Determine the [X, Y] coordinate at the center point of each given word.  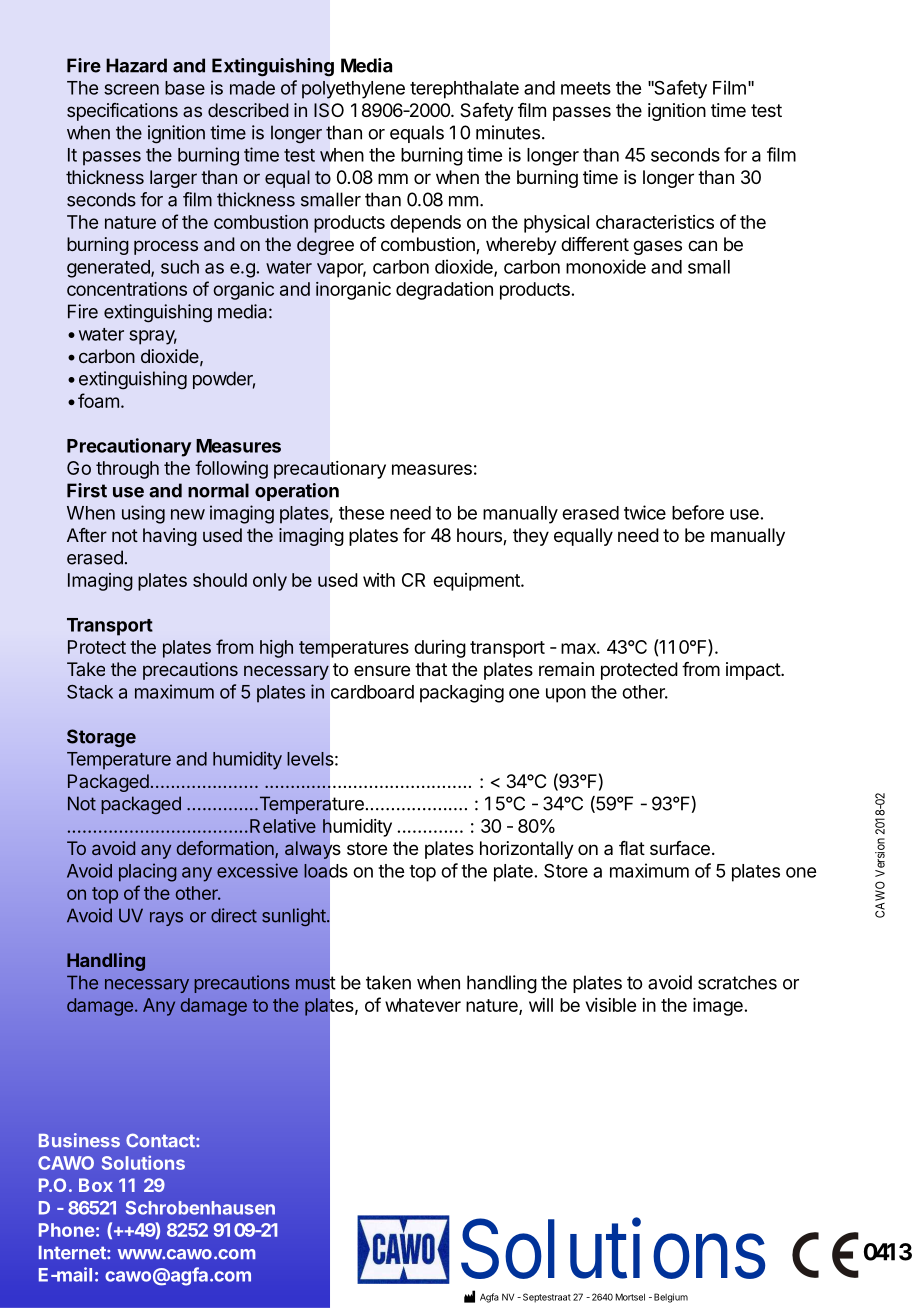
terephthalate [464, 90]
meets [586, 88]
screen [131, 89]
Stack [90, 692]
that [431, 669]
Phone [67, 1230]
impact [754, 671]
